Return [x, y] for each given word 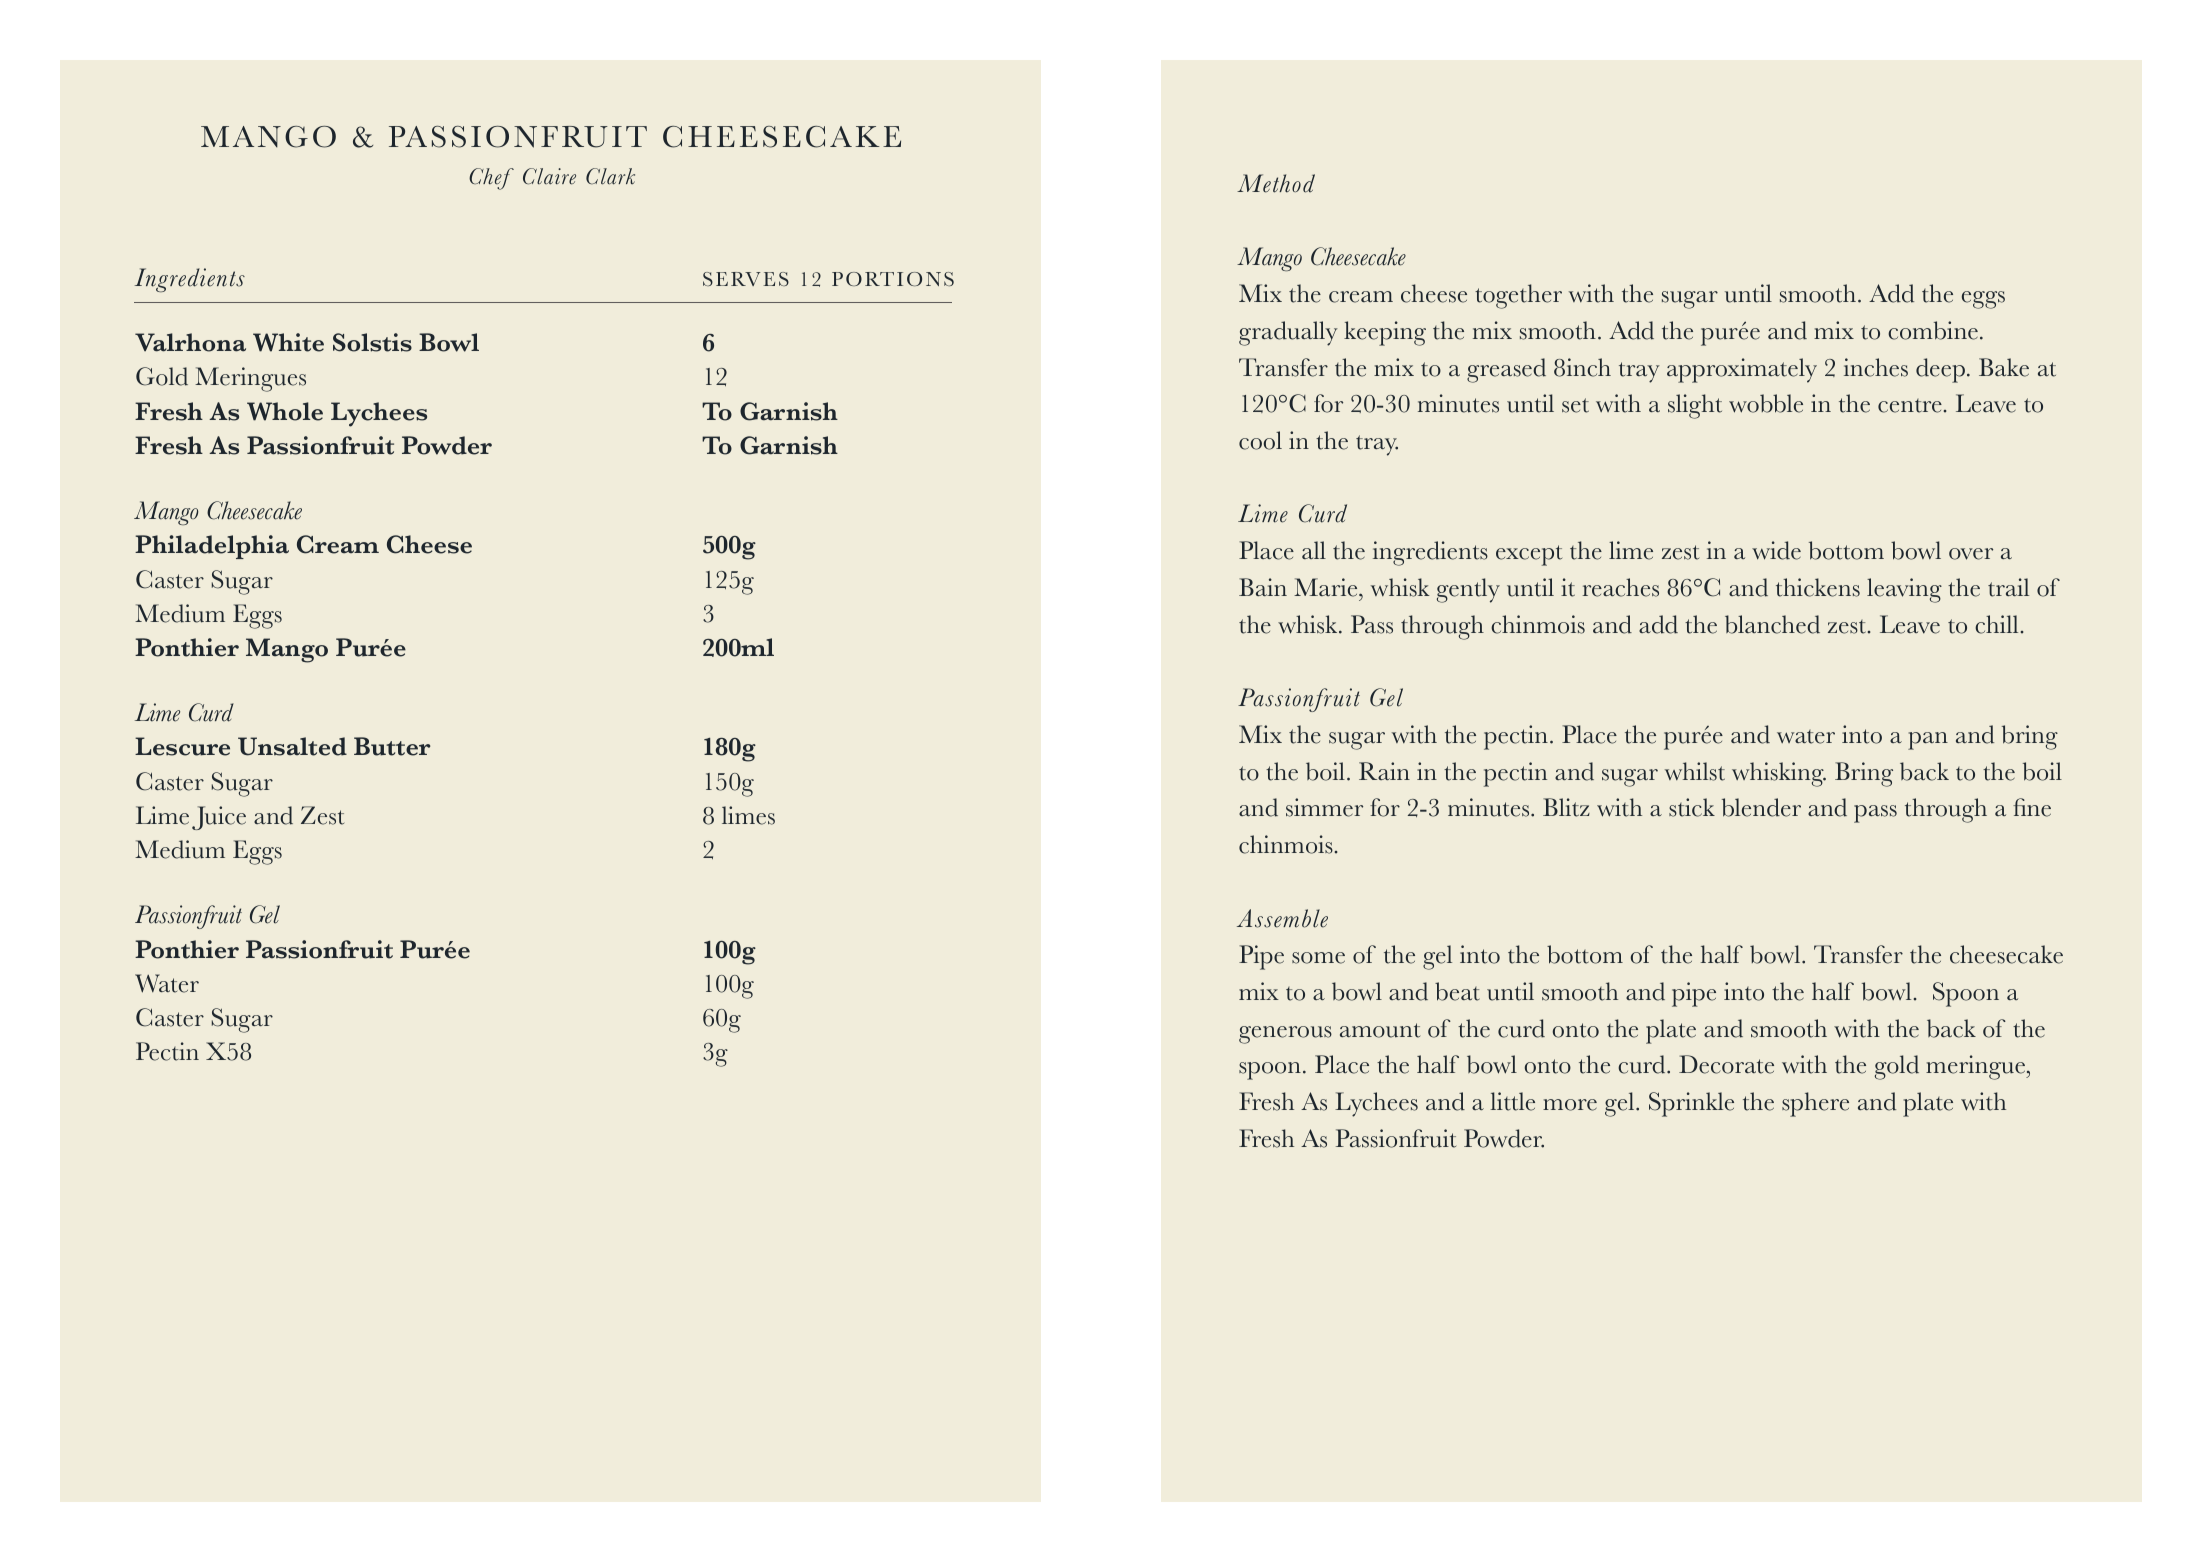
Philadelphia [212, 547]
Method [1276, 183]
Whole [285, 411]
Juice [219, 818]
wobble [1766, 403]
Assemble [1282, 918]
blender [1761, 807]
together [1518, 296]
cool [1260, 440]
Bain [1263, 587]
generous [1285, 1035]
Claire [549, 176]
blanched [1772, 624]
